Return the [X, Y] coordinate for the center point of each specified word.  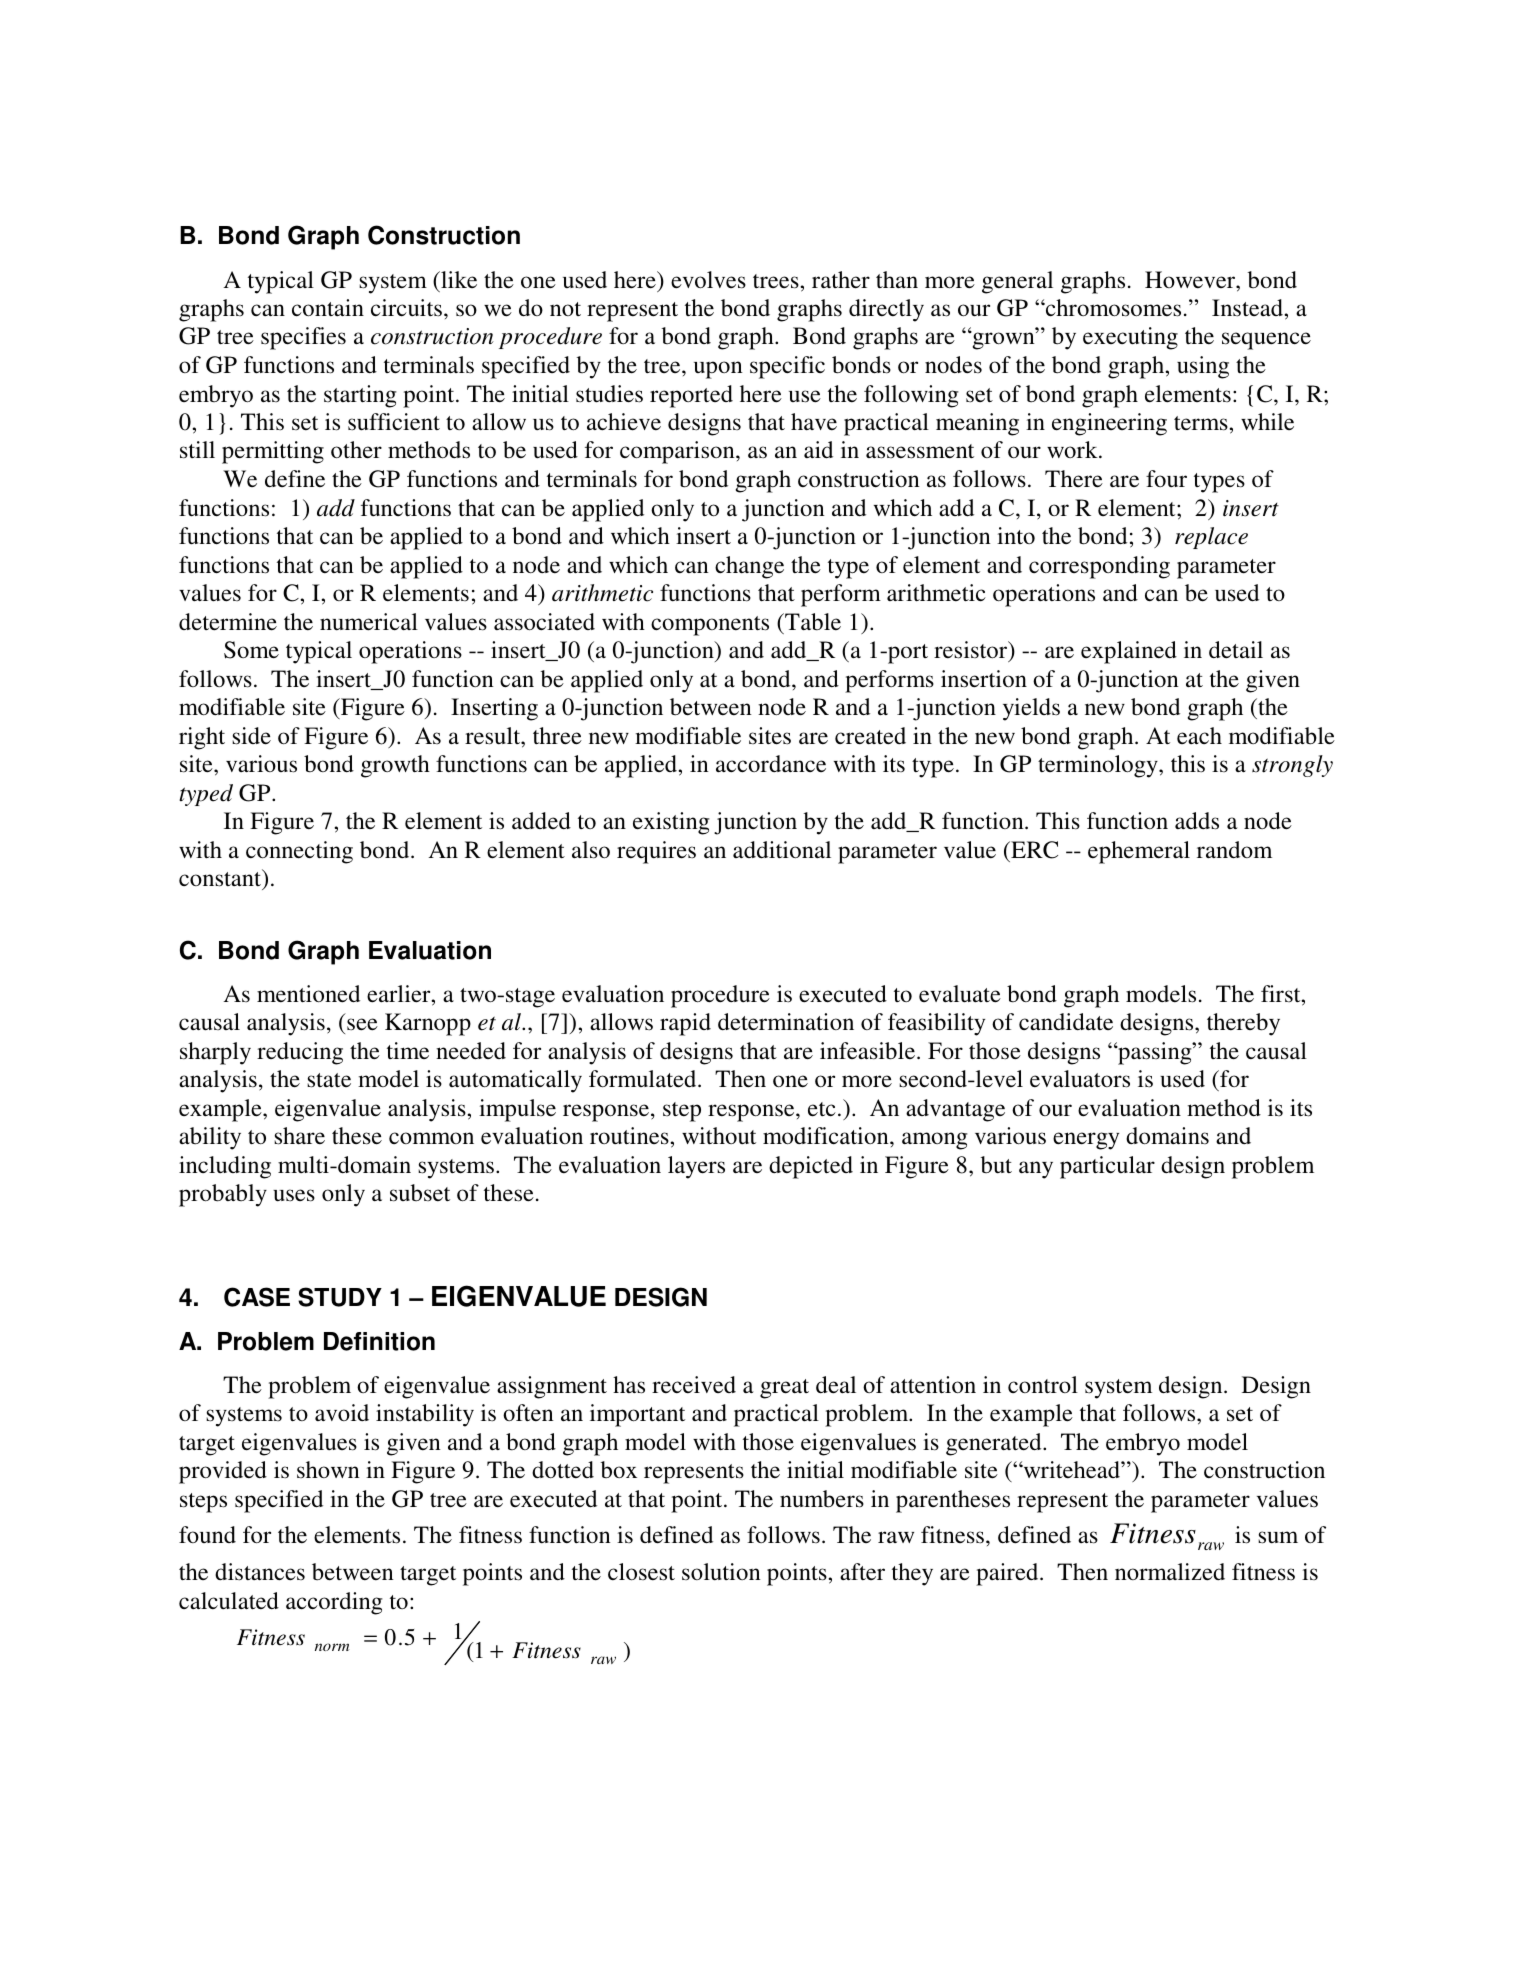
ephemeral [1139, 852]
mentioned [308, 994]
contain [328, 308]
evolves [708, 280]
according [334, 1603]
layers [696, 1167]
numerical [369, 622]
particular [1107, 1167]
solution [721, 1572]
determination [786, 1022]
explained [1129, 652]
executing [1130, 338]
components [710, 626]
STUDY [340, 1297]
